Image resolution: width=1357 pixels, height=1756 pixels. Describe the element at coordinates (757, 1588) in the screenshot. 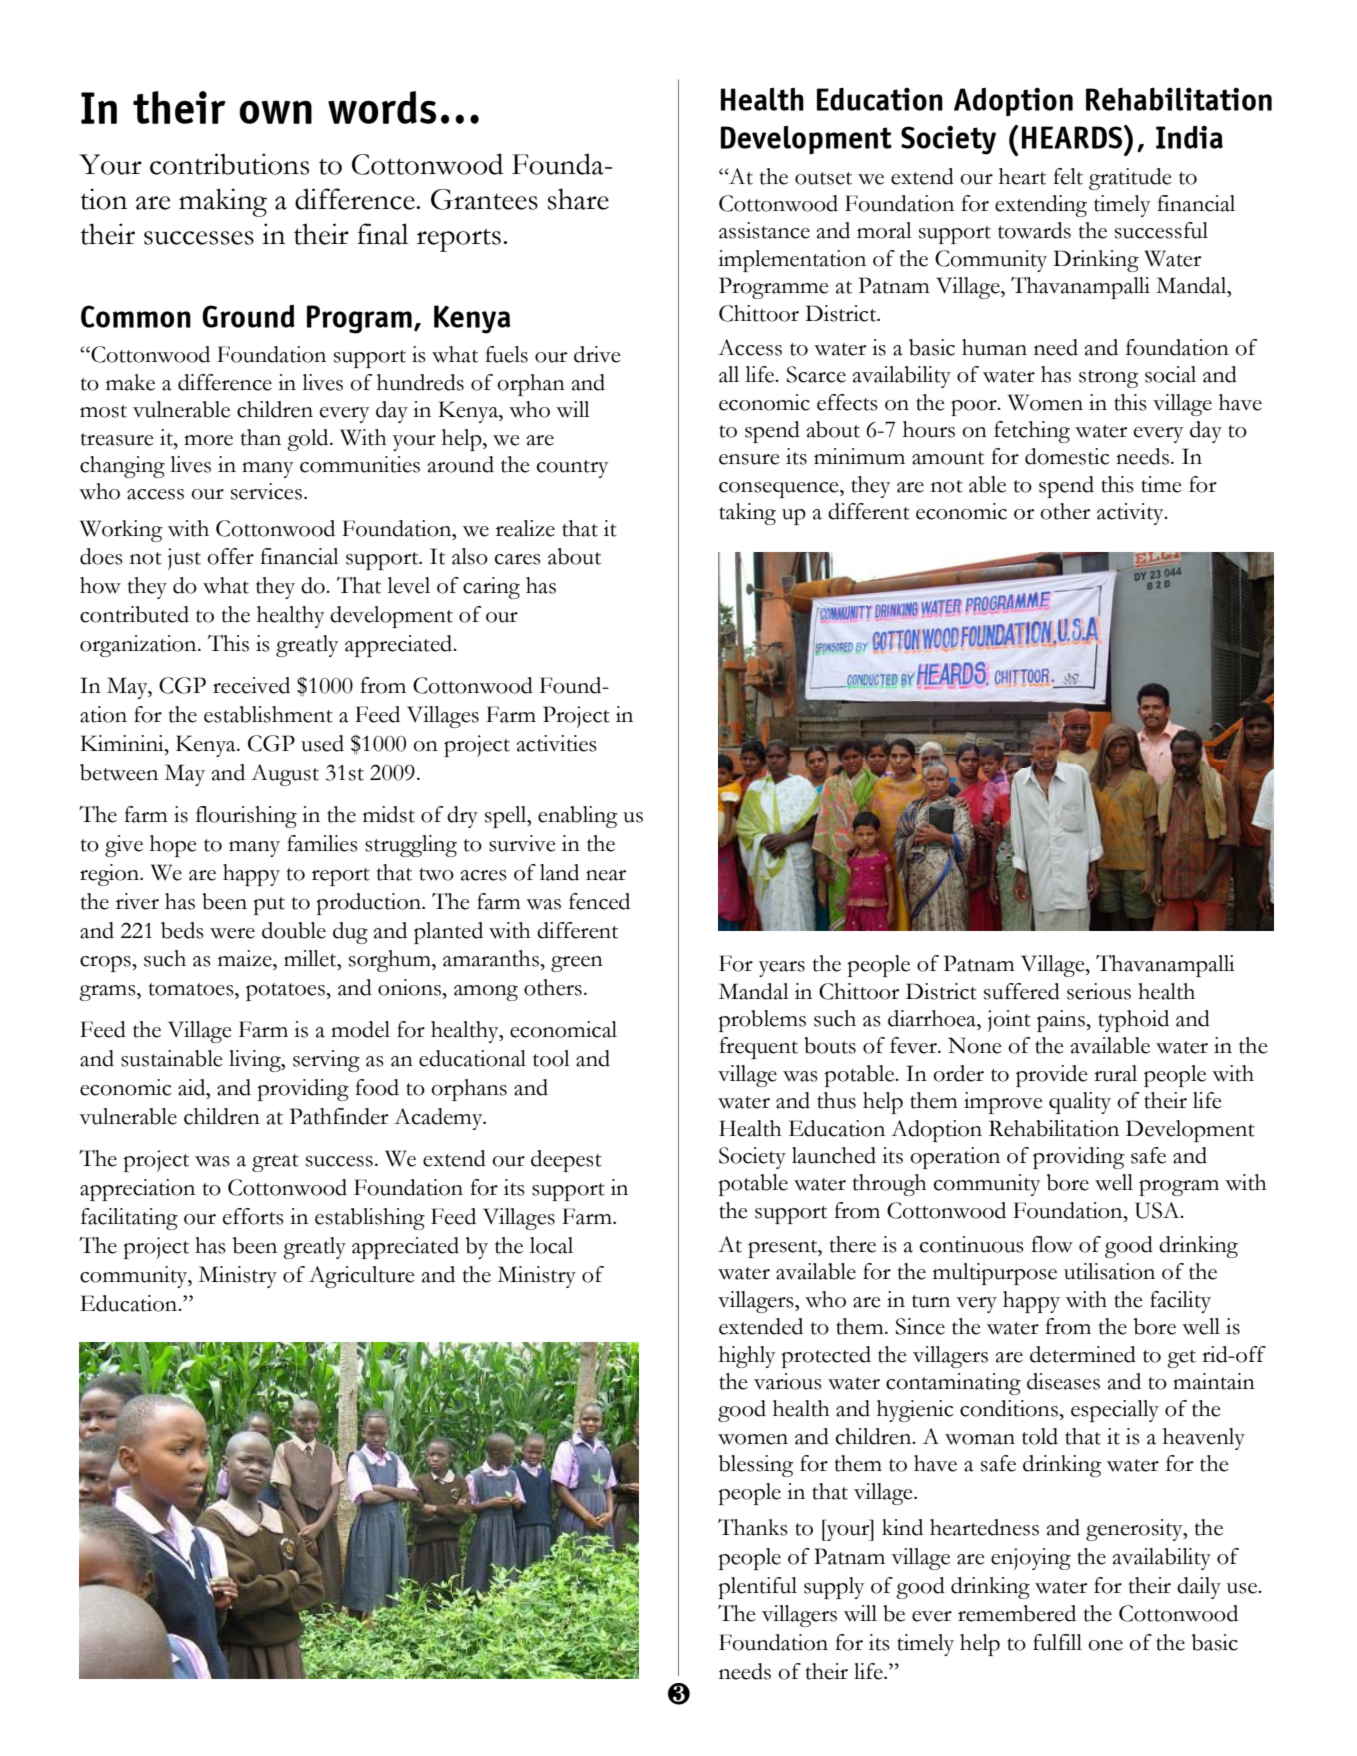

I see `plentiful` at that location.
